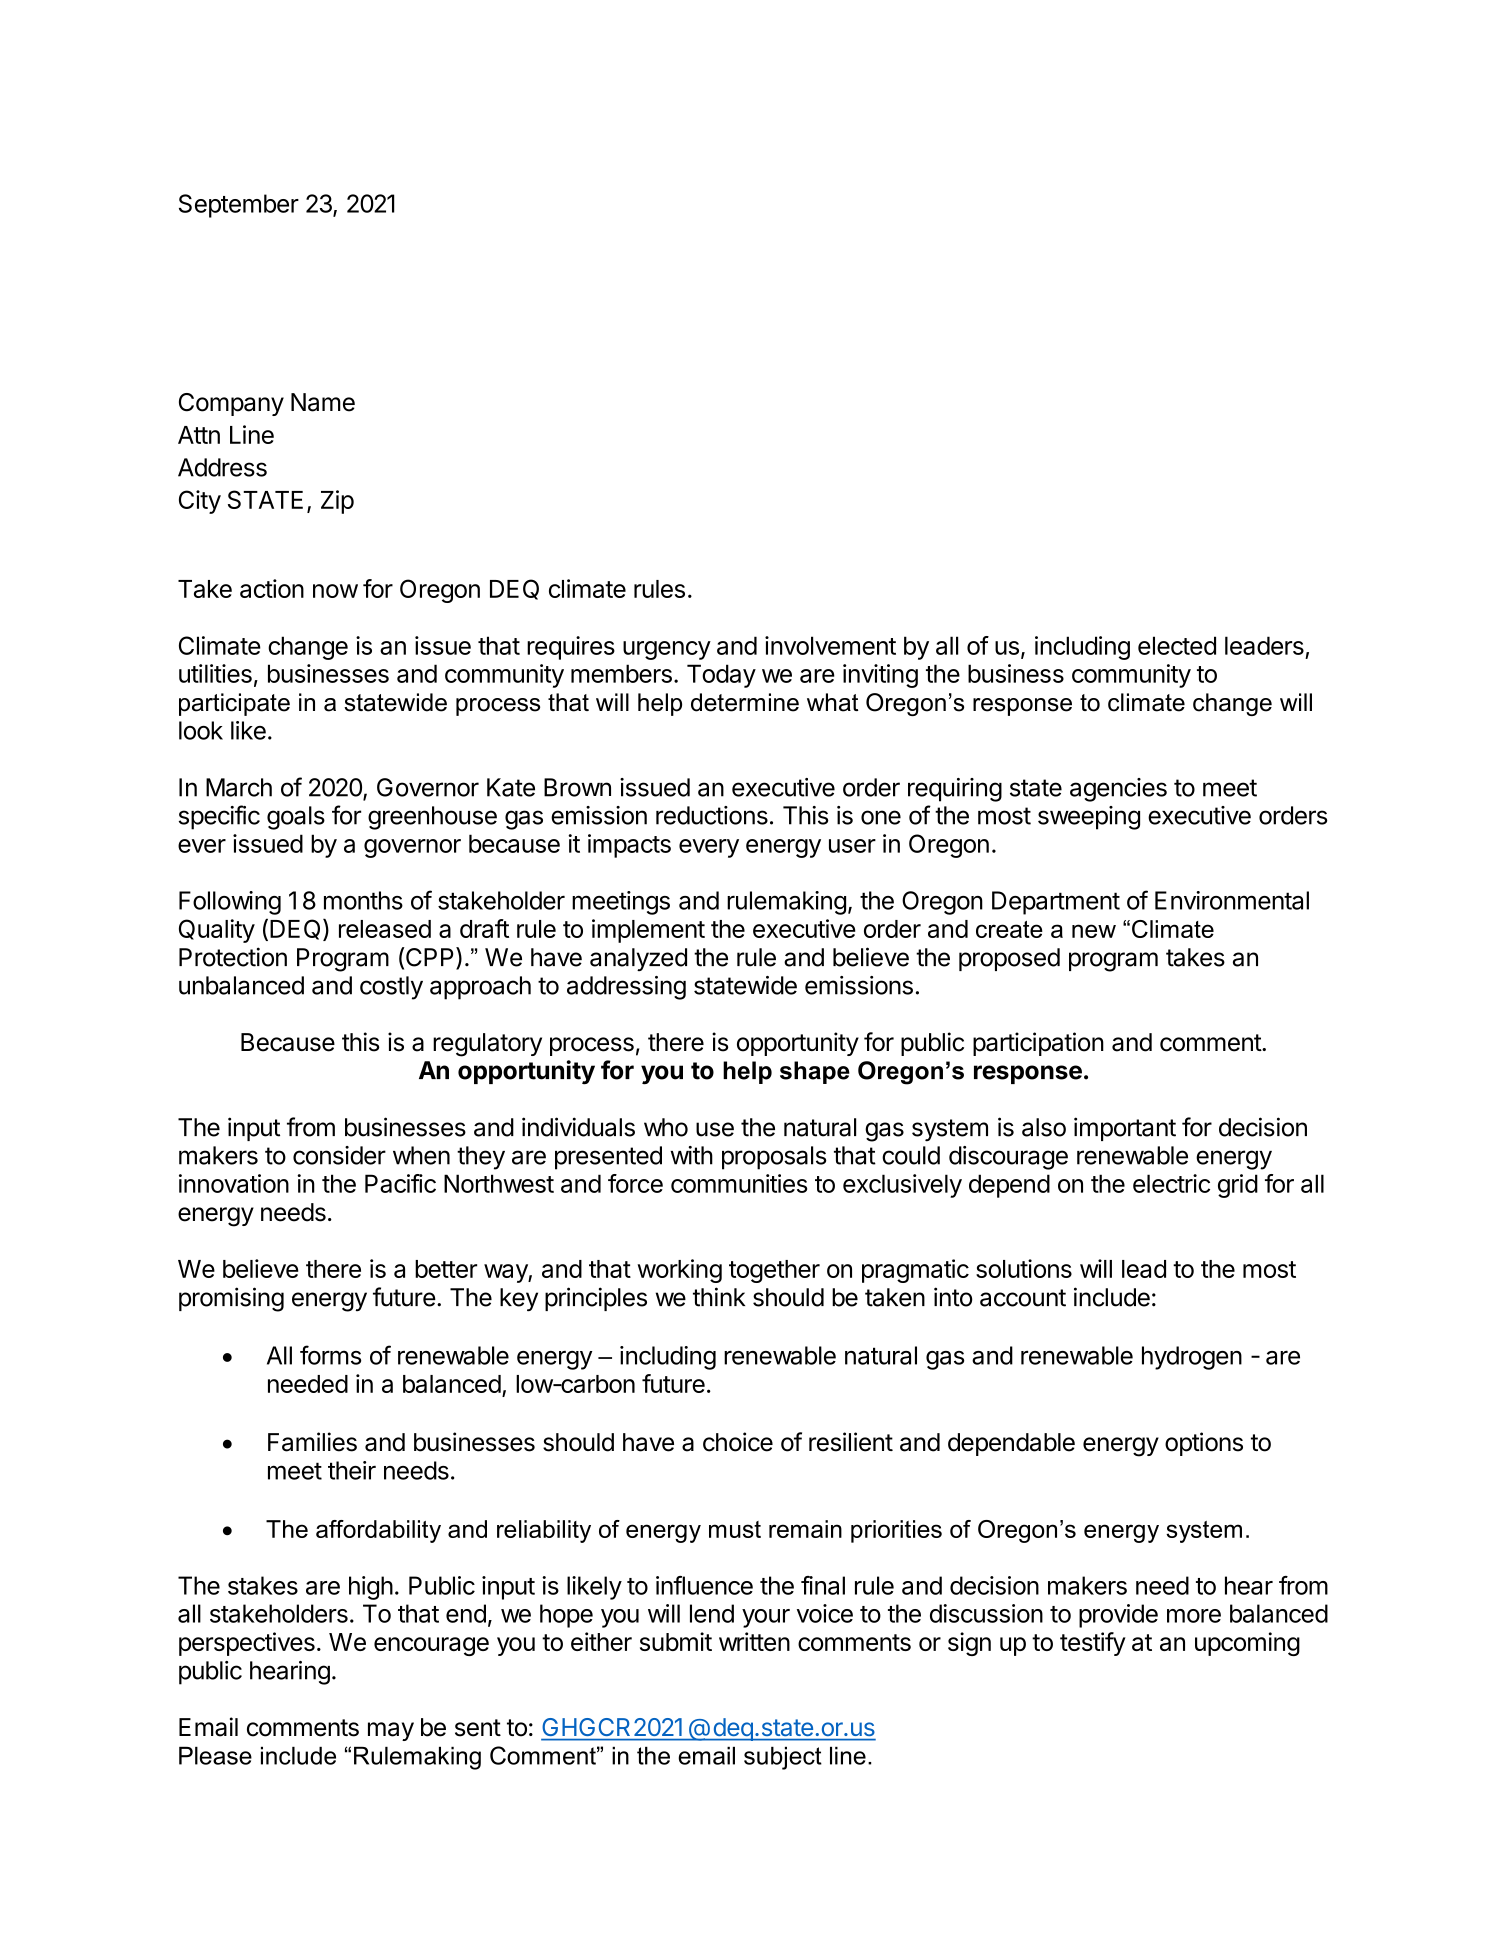  I want to click on forms, so click(330, 1355).
